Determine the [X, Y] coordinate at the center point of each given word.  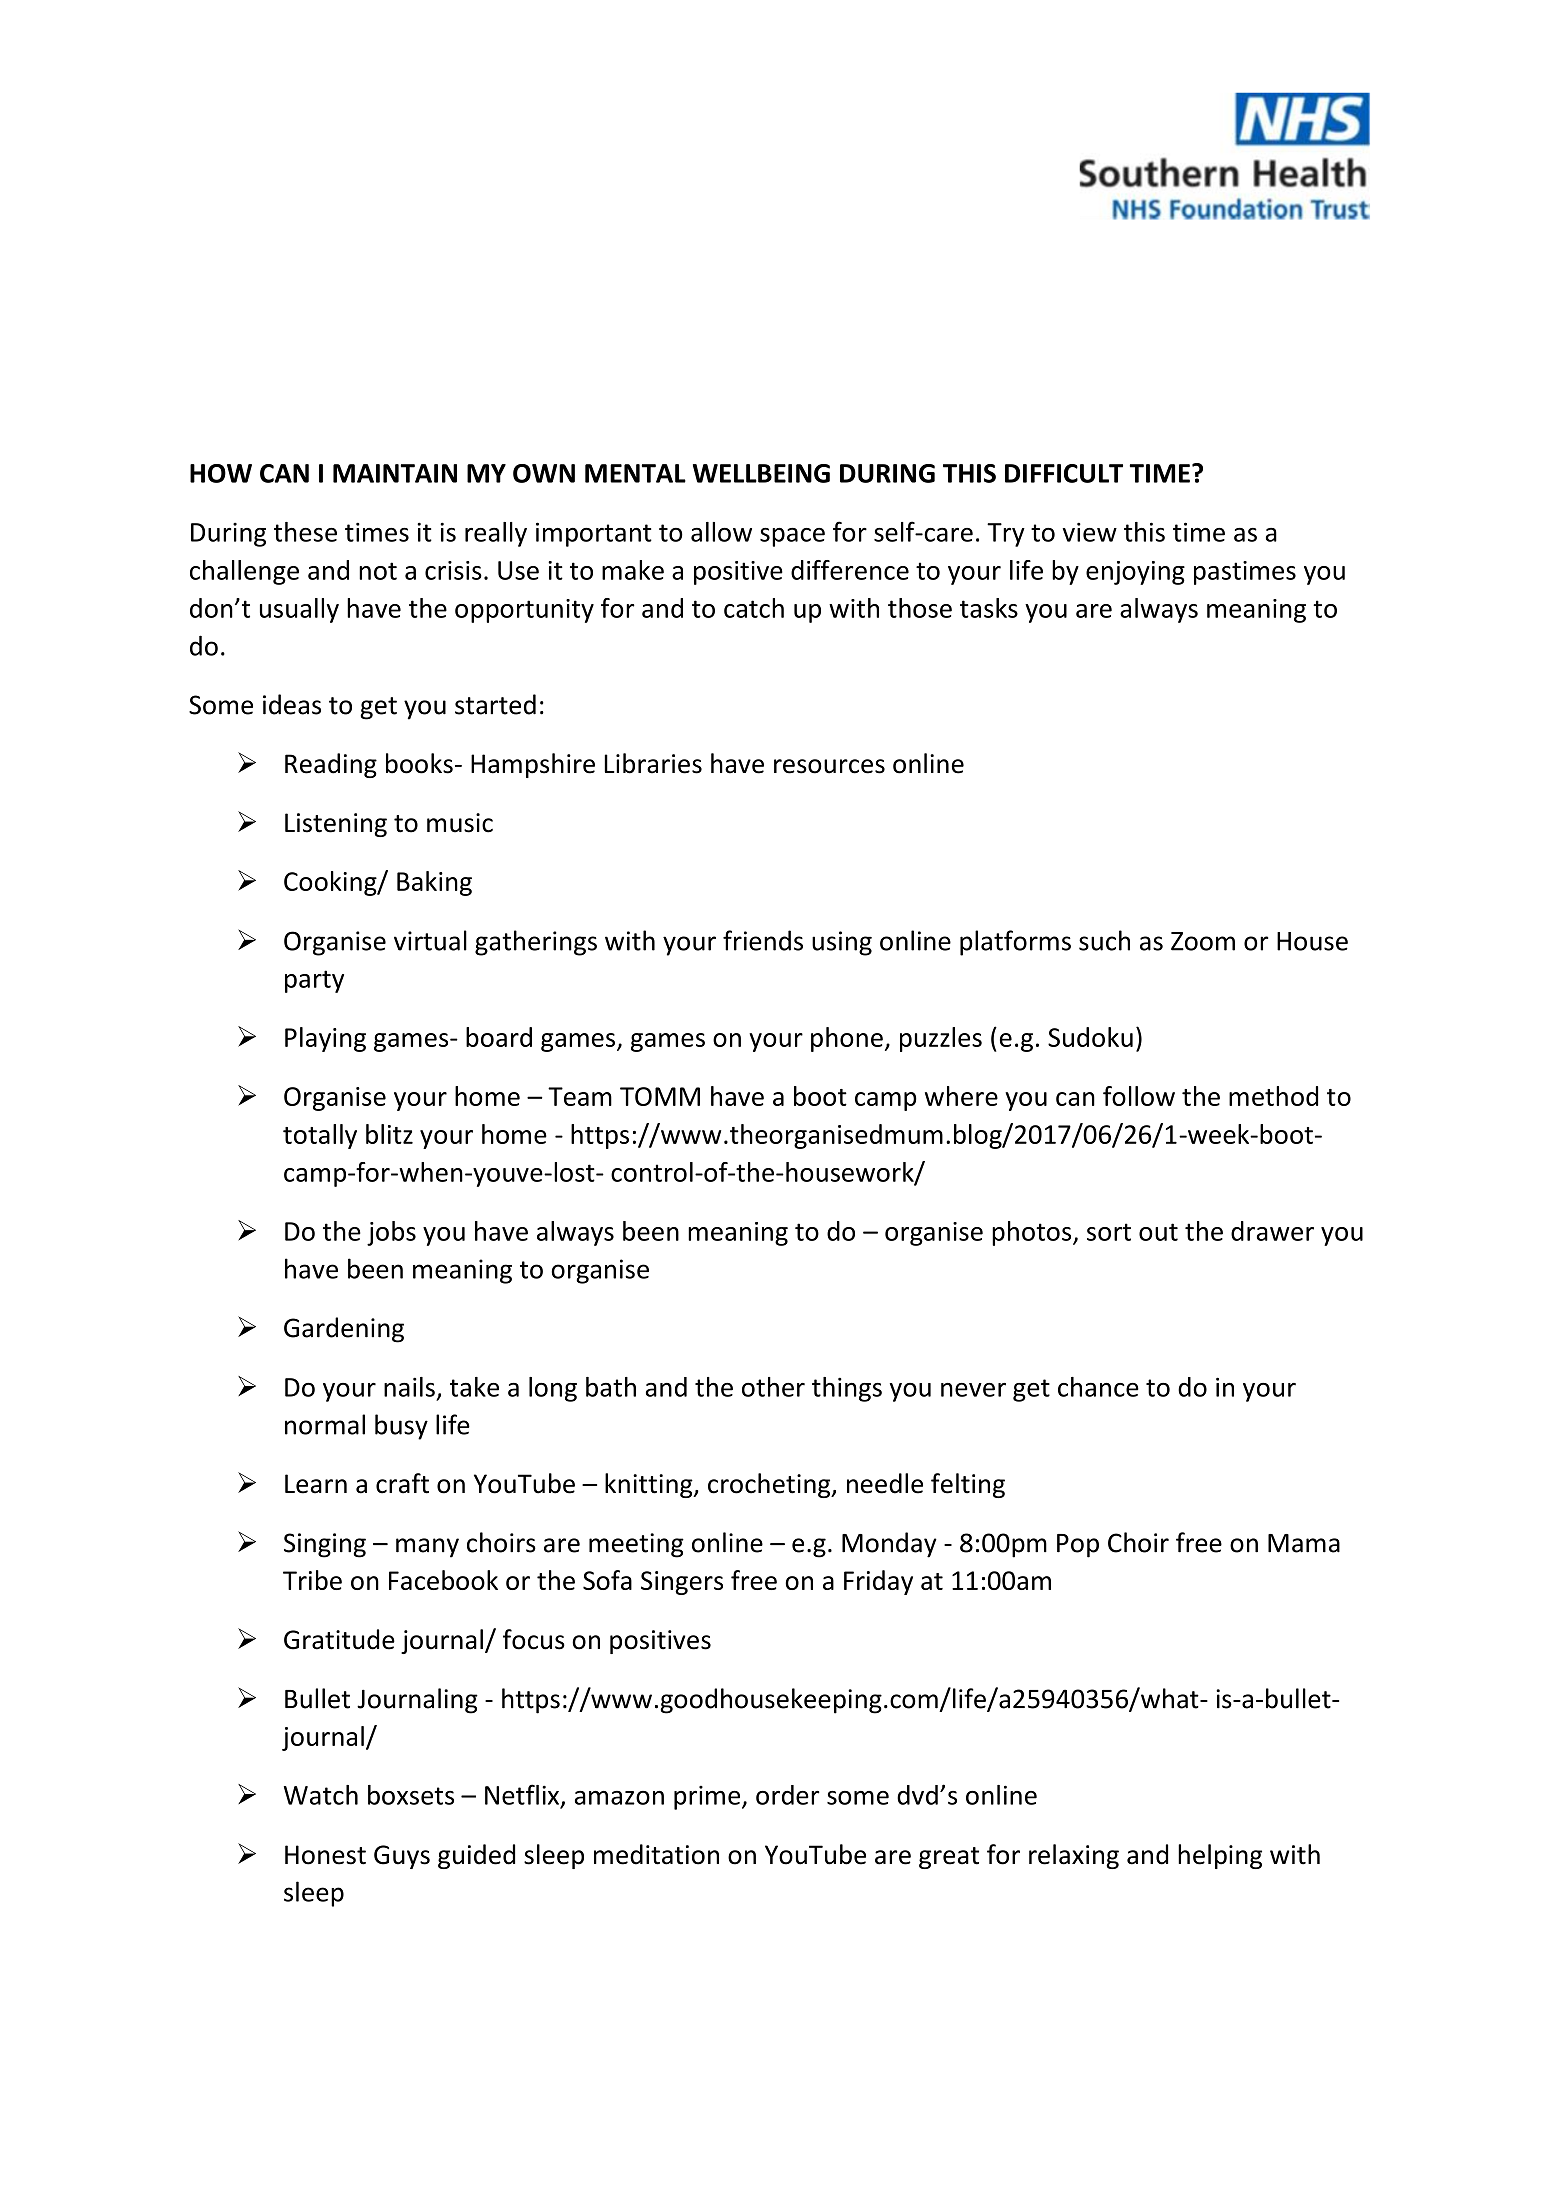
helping [1220, 1856]
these [305, 532]
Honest [325, 1855]
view [1089, 532]
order [788, 1795]
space [792, 537]
